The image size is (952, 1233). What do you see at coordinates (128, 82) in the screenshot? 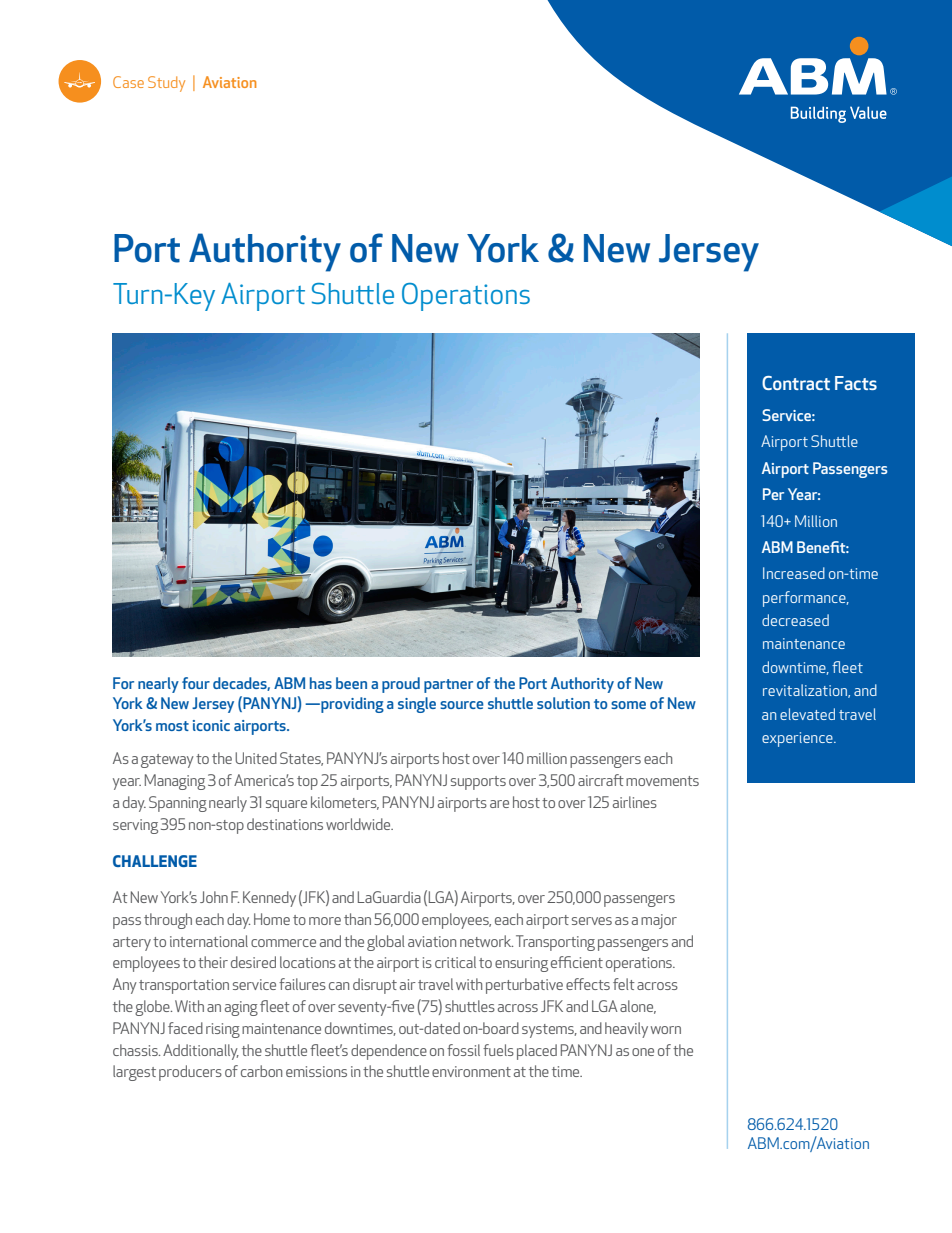
I see `Case` at bounding box center [128, 82].
